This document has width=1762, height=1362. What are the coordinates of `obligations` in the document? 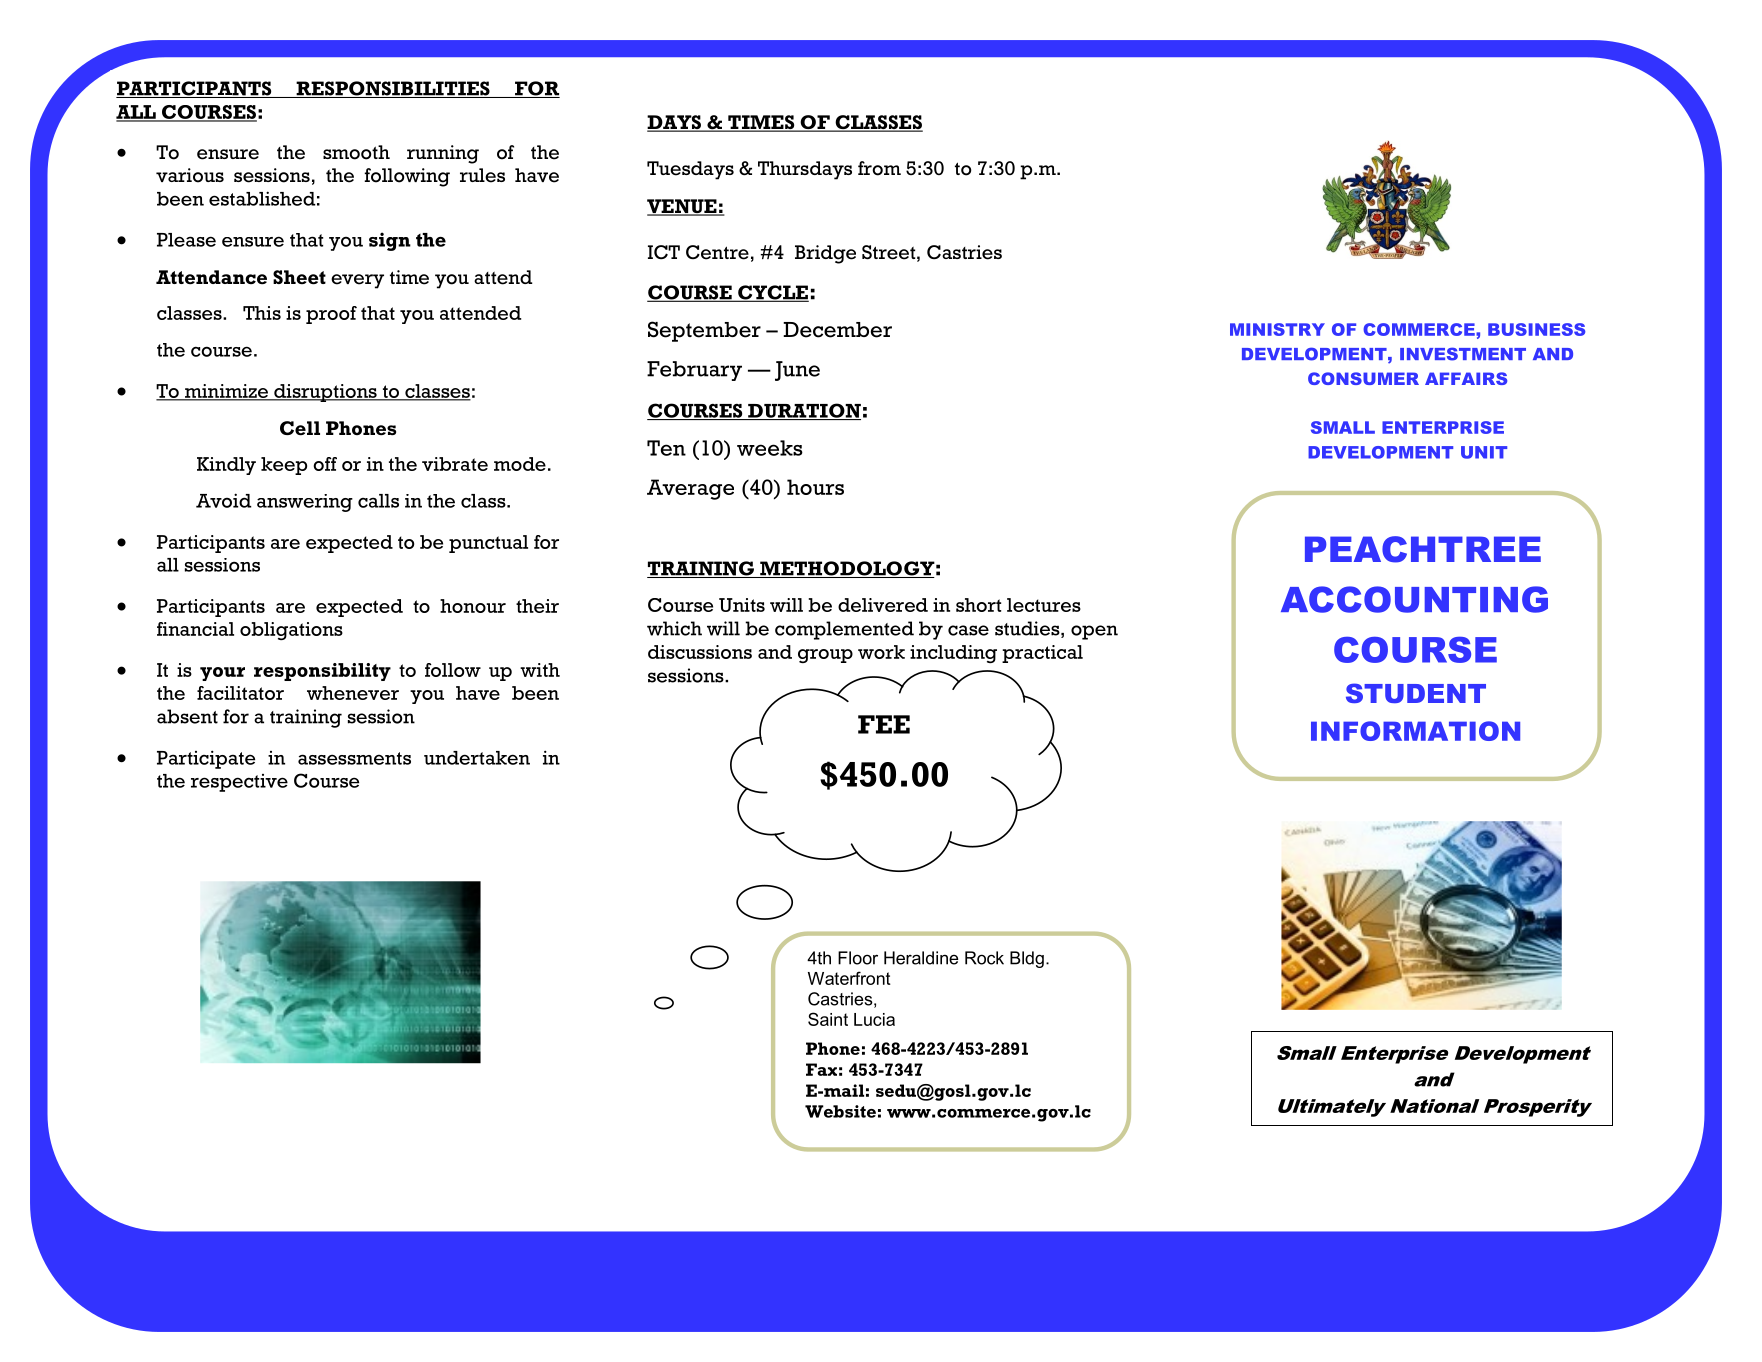 It's located at (291, 631).
